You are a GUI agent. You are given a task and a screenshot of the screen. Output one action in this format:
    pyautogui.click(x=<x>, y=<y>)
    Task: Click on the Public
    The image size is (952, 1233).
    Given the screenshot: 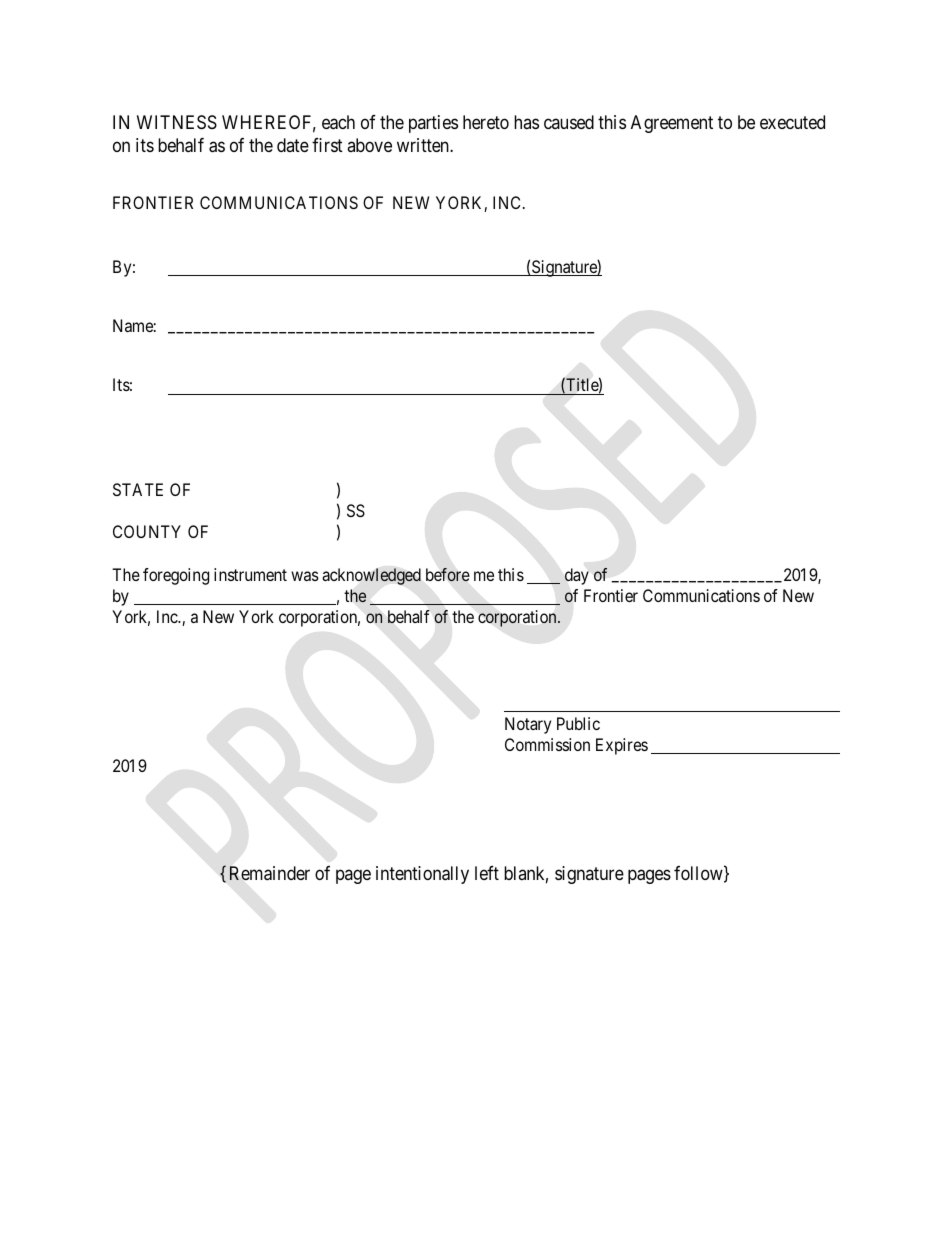 What is the action you would take?
    pyautogui.click(x=578, y=723)
